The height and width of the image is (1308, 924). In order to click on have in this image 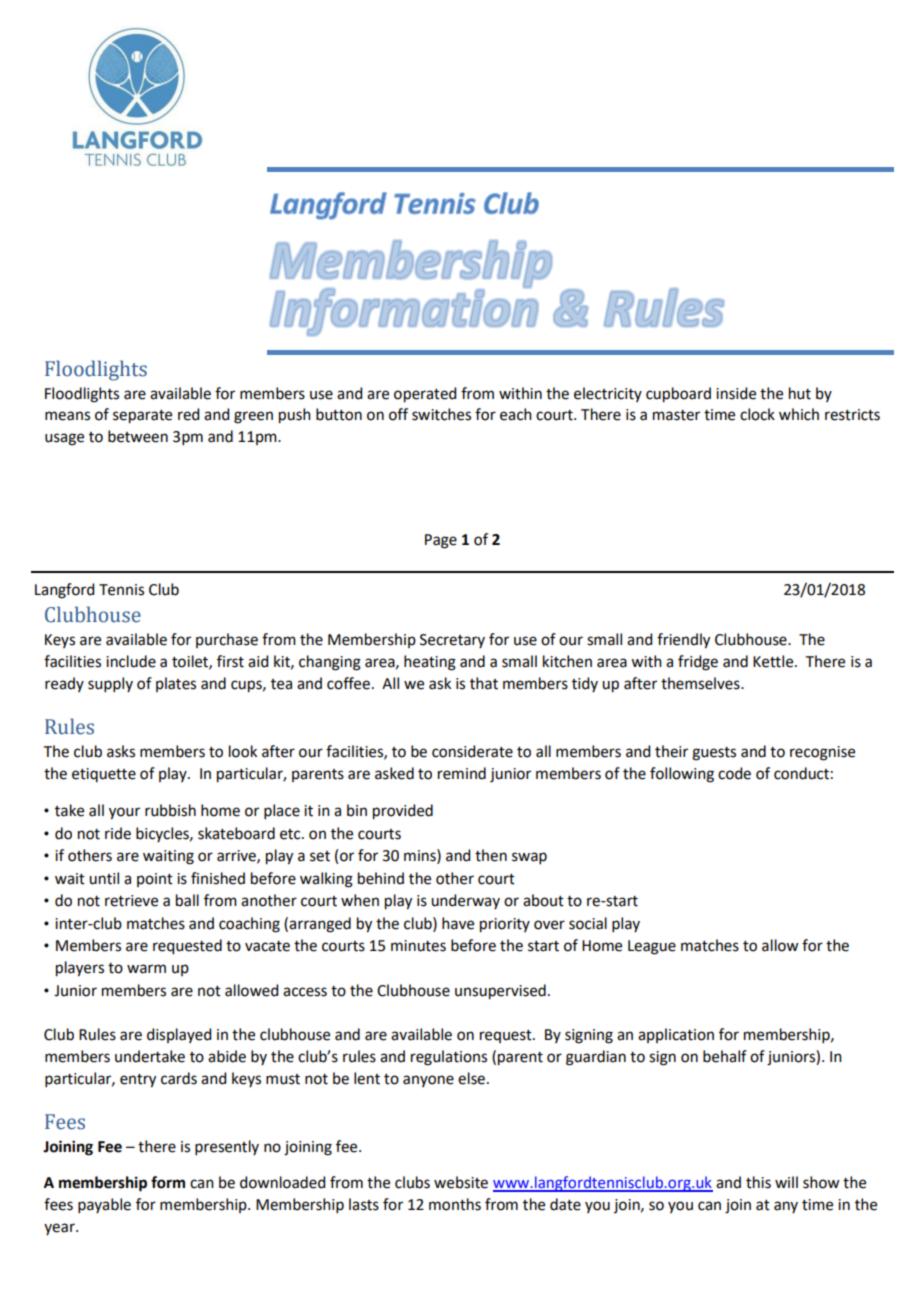, I will do `click(458, 923)`.
